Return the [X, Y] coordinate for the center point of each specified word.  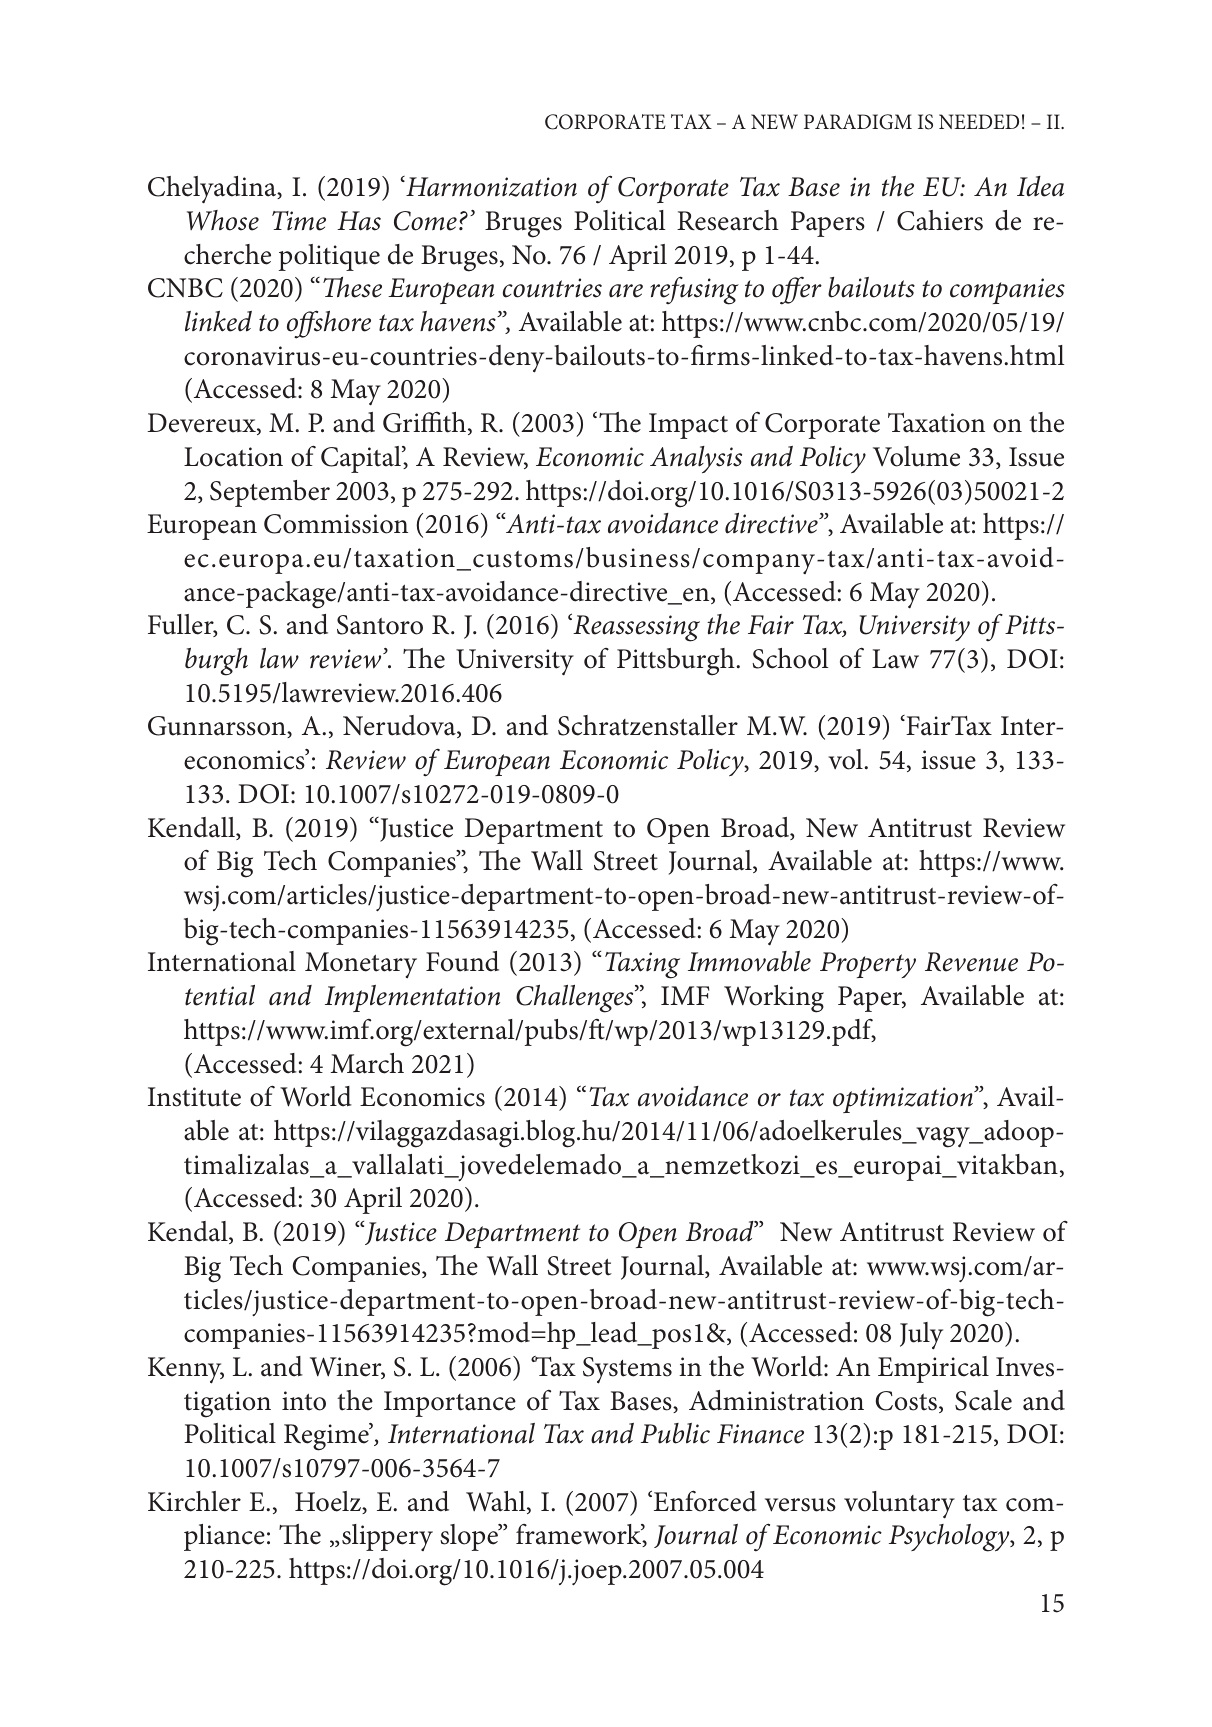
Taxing [642, 965]
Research [728, 220]
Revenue [971, 962]
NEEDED [979, 121]
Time [299, 221]
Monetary [361, 965]
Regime [327, 1437]
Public [675, 1433]
